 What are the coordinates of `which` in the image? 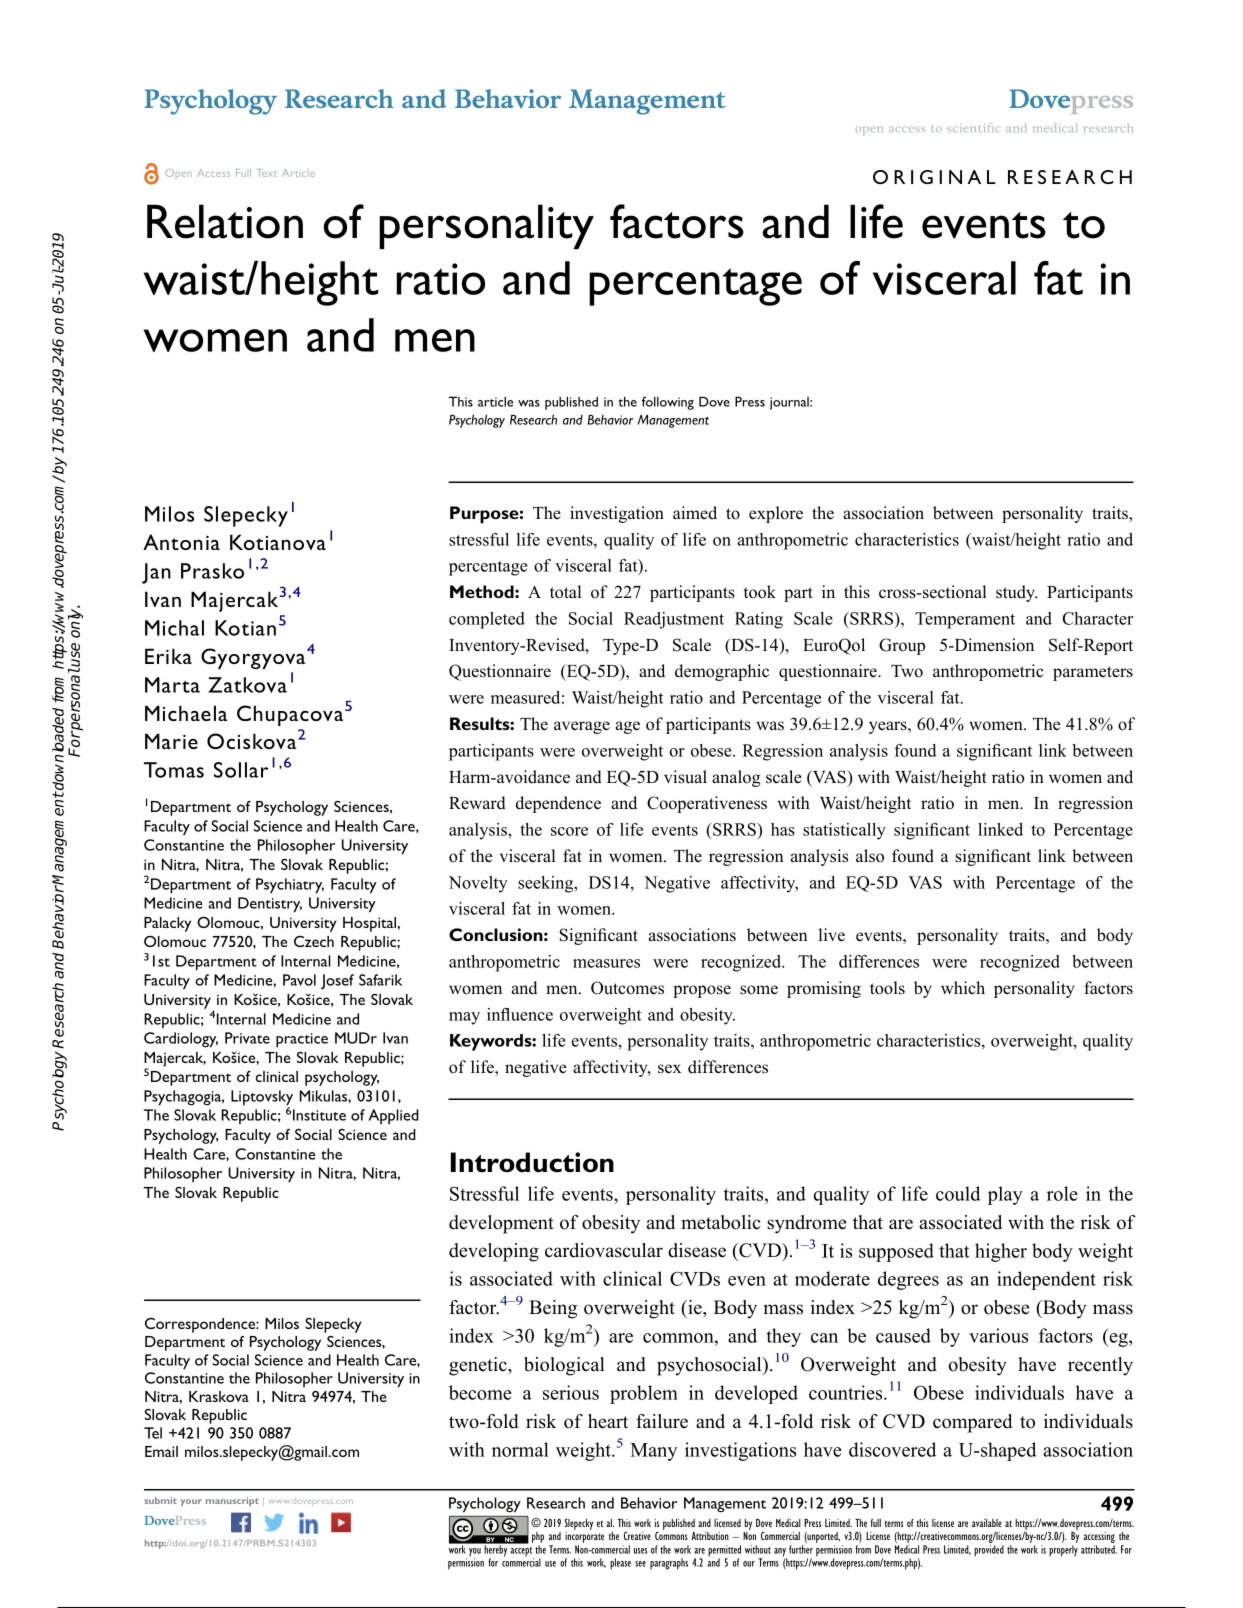 It's located at (963, 987).
